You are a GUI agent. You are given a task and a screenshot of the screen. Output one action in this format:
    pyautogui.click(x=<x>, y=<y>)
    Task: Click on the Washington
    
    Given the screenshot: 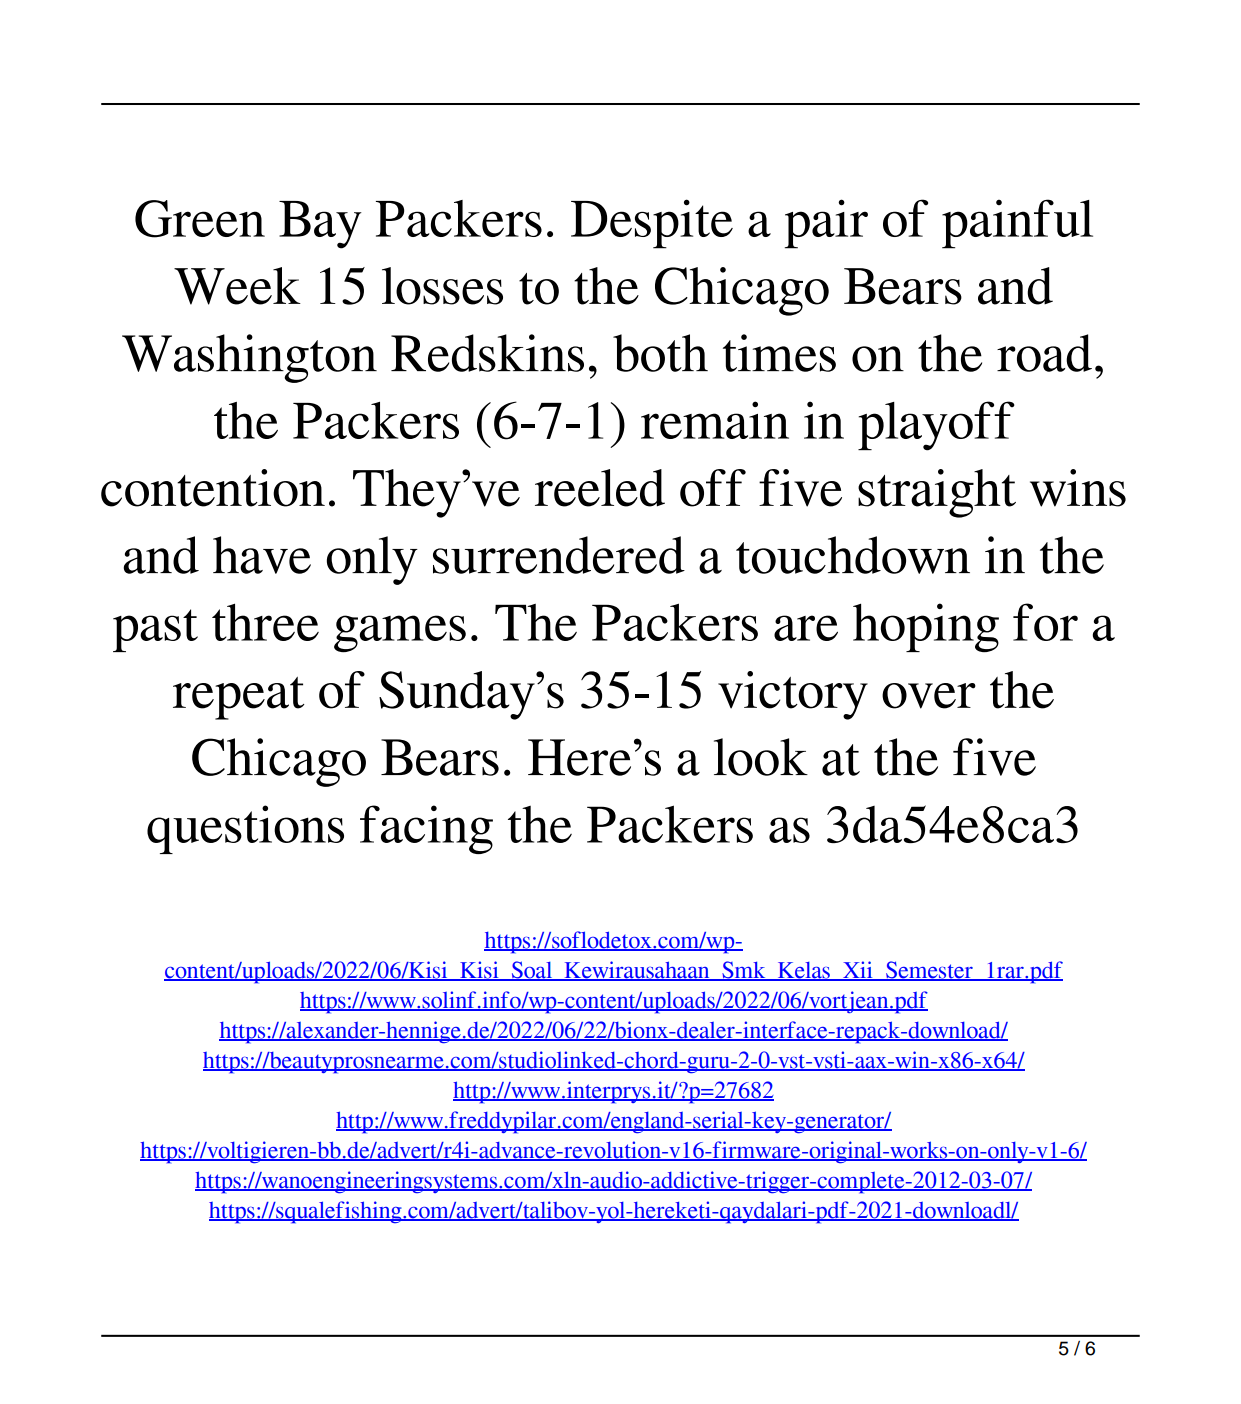 What is the action you would take?
    pyautogui.click(x=249, y=358)
